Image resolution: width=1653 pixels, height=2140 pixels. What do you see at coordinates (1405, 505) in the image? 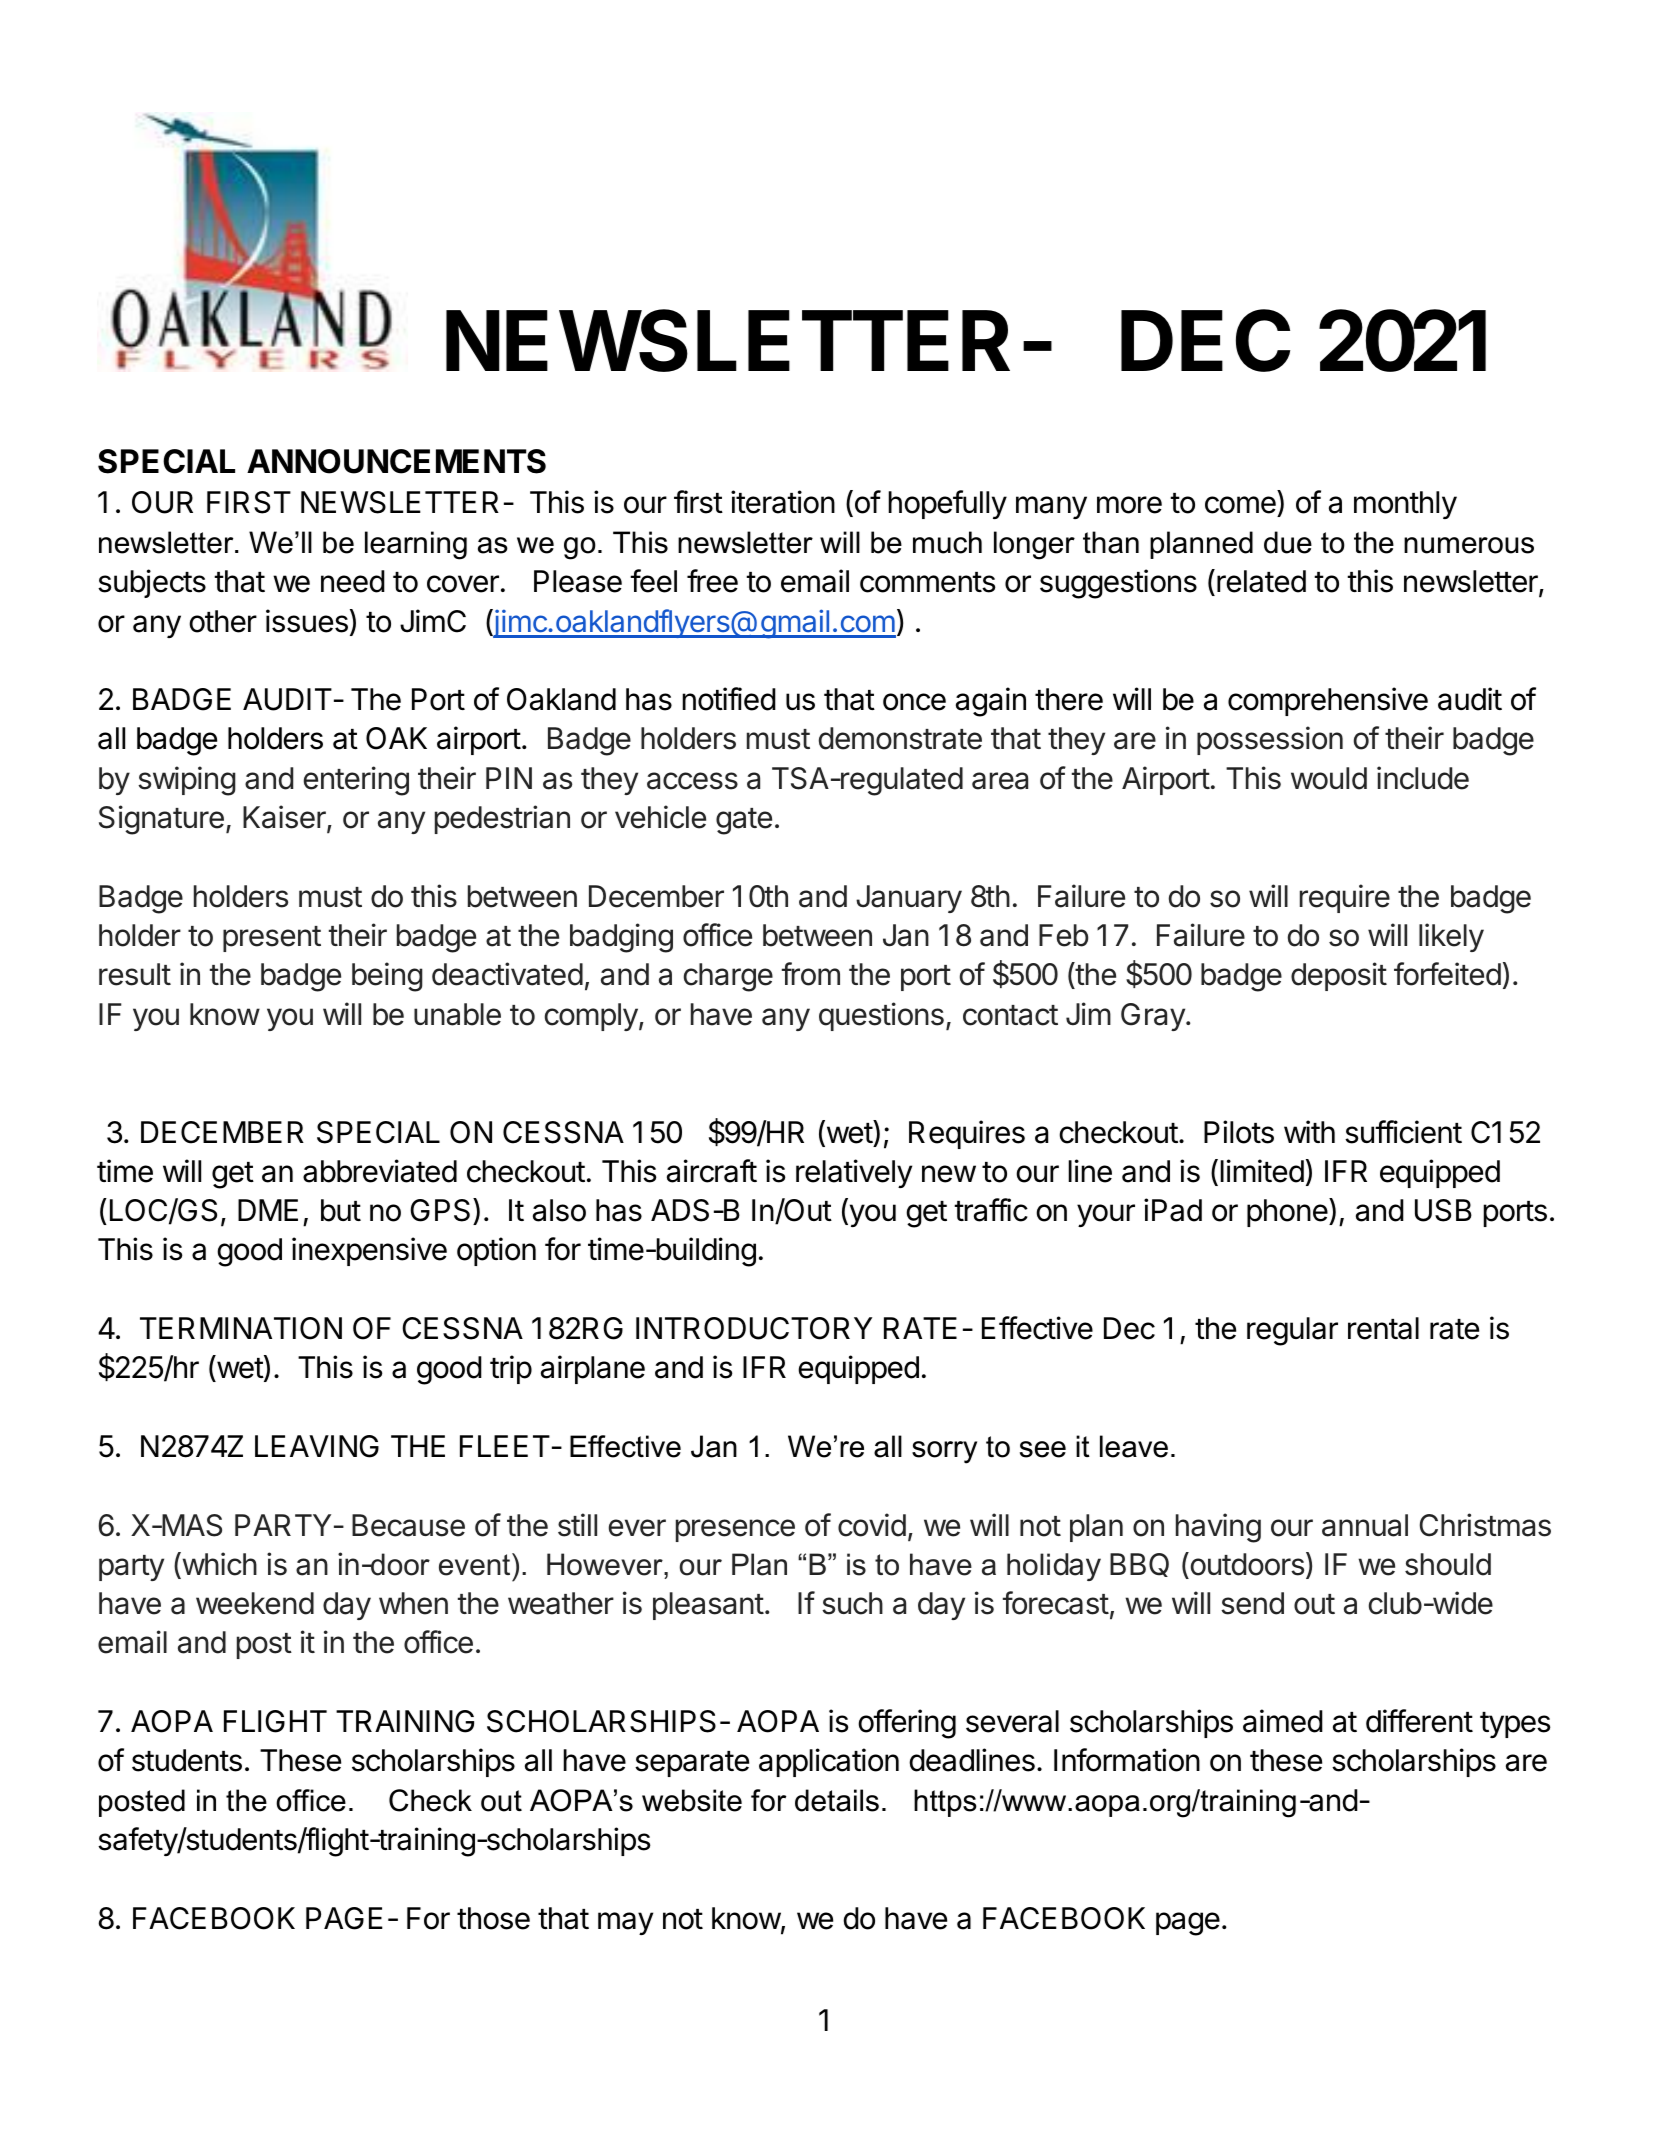
I see `monthly` at bounding box center [1405, 505].
